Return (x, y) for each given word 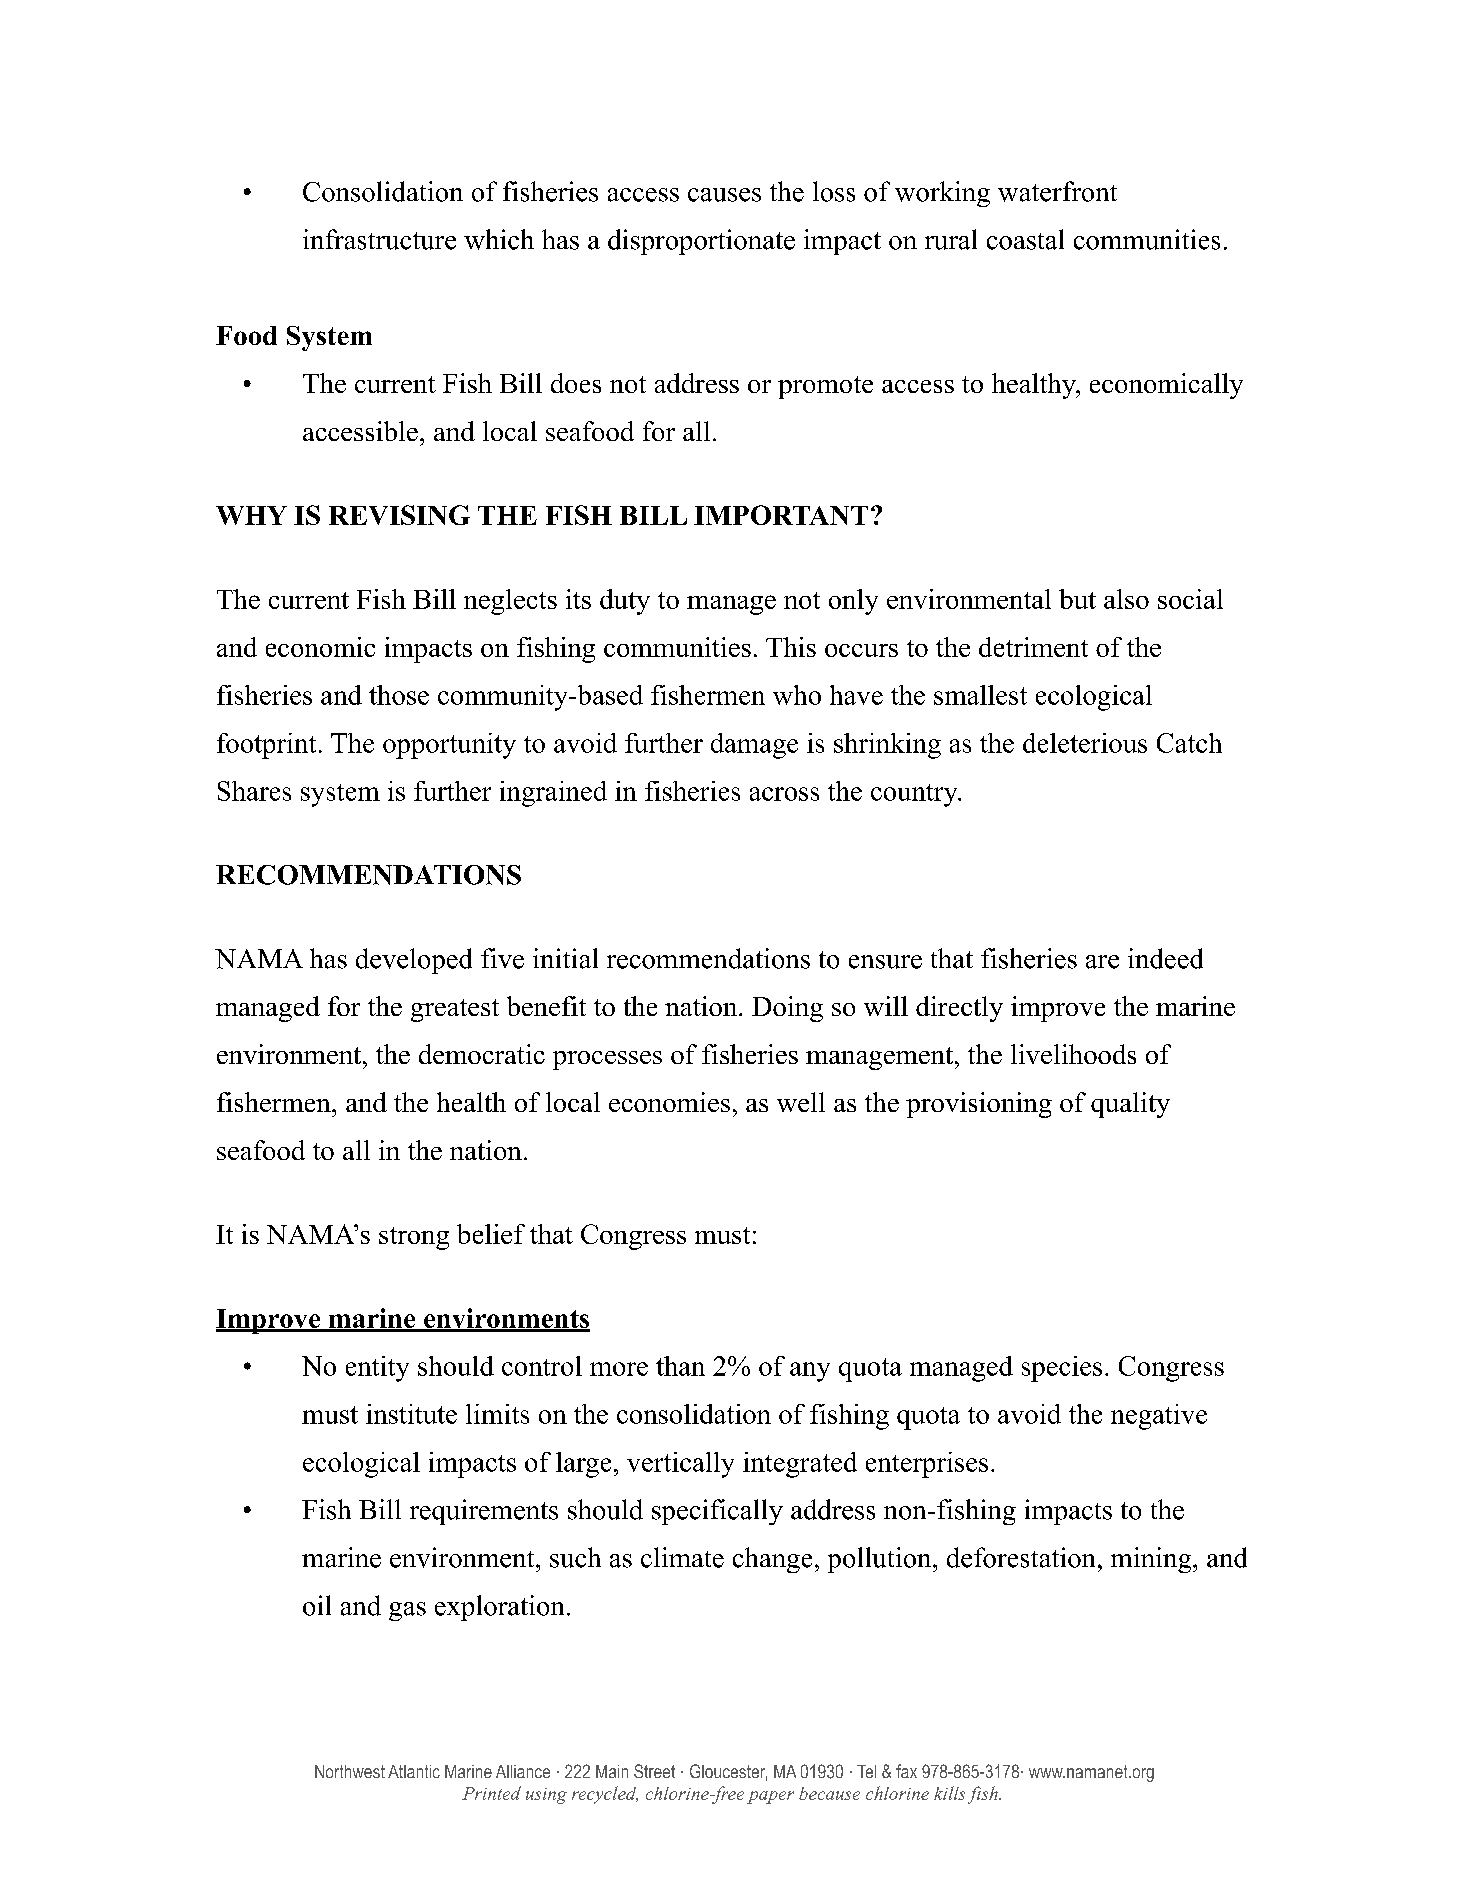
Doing (787, 1009)
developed (414, 961)
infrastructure (379, 239)
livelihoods (1073, 1054)
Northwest (350, 1771)
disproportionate (701, 242)
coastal (1025, 239)
